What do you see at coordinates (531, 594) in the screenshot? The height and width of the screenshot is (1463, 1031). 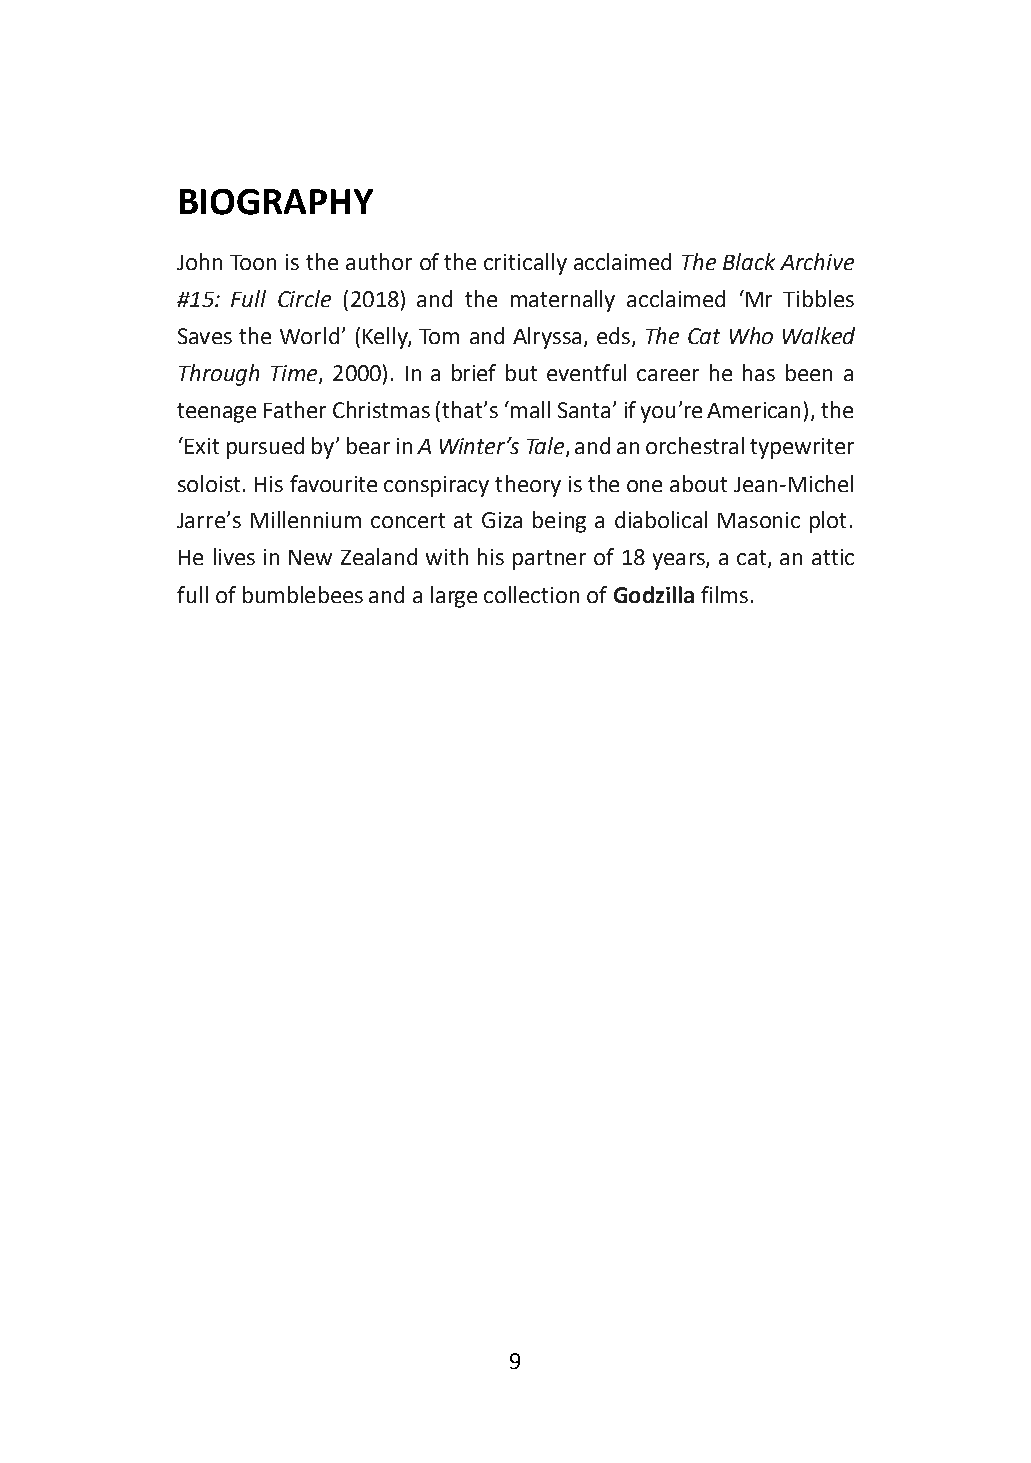 I see `collection` at bounding box center [531, 594].
